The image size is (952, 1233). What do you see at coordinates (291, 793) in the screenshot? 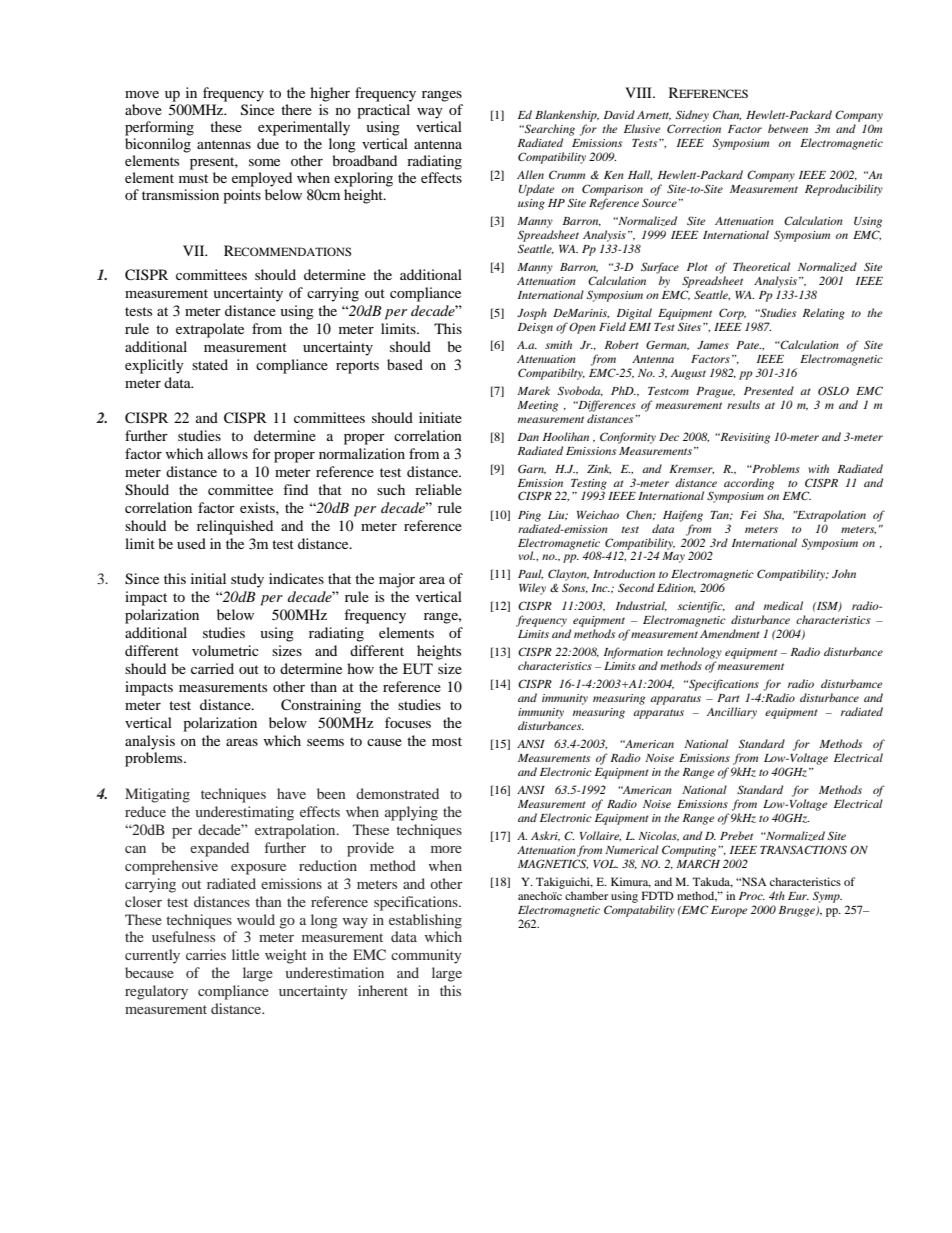
I see `have` at bounding box center [291, 793].
